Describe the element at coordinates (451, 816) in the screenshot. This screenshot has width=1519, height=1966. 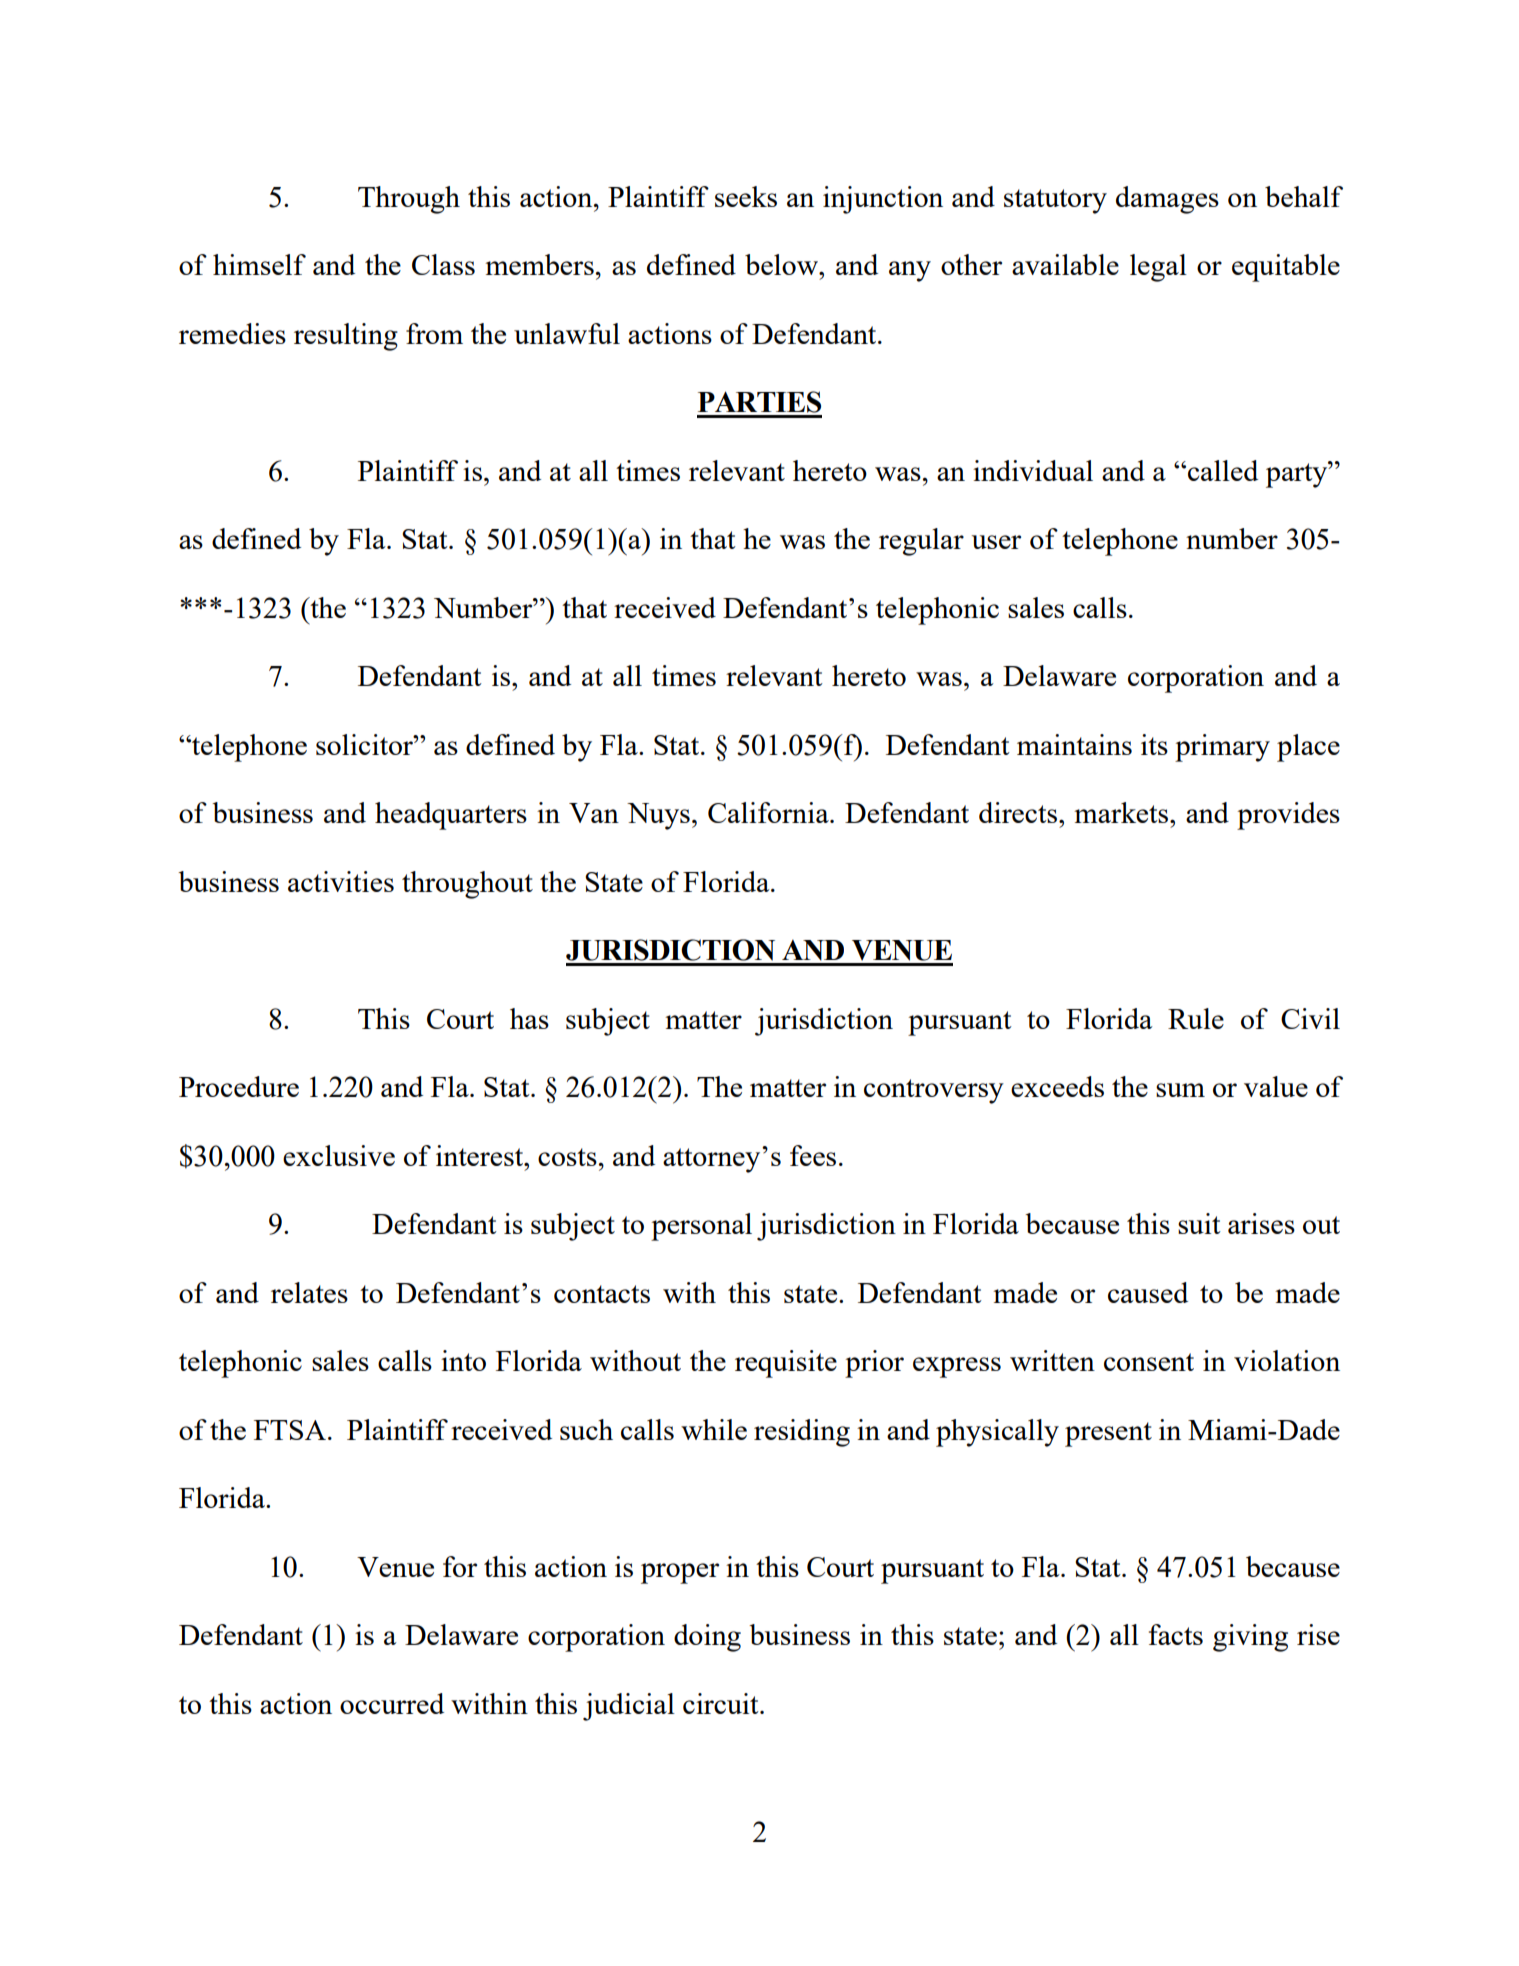
I see `headquarters` at that location.
